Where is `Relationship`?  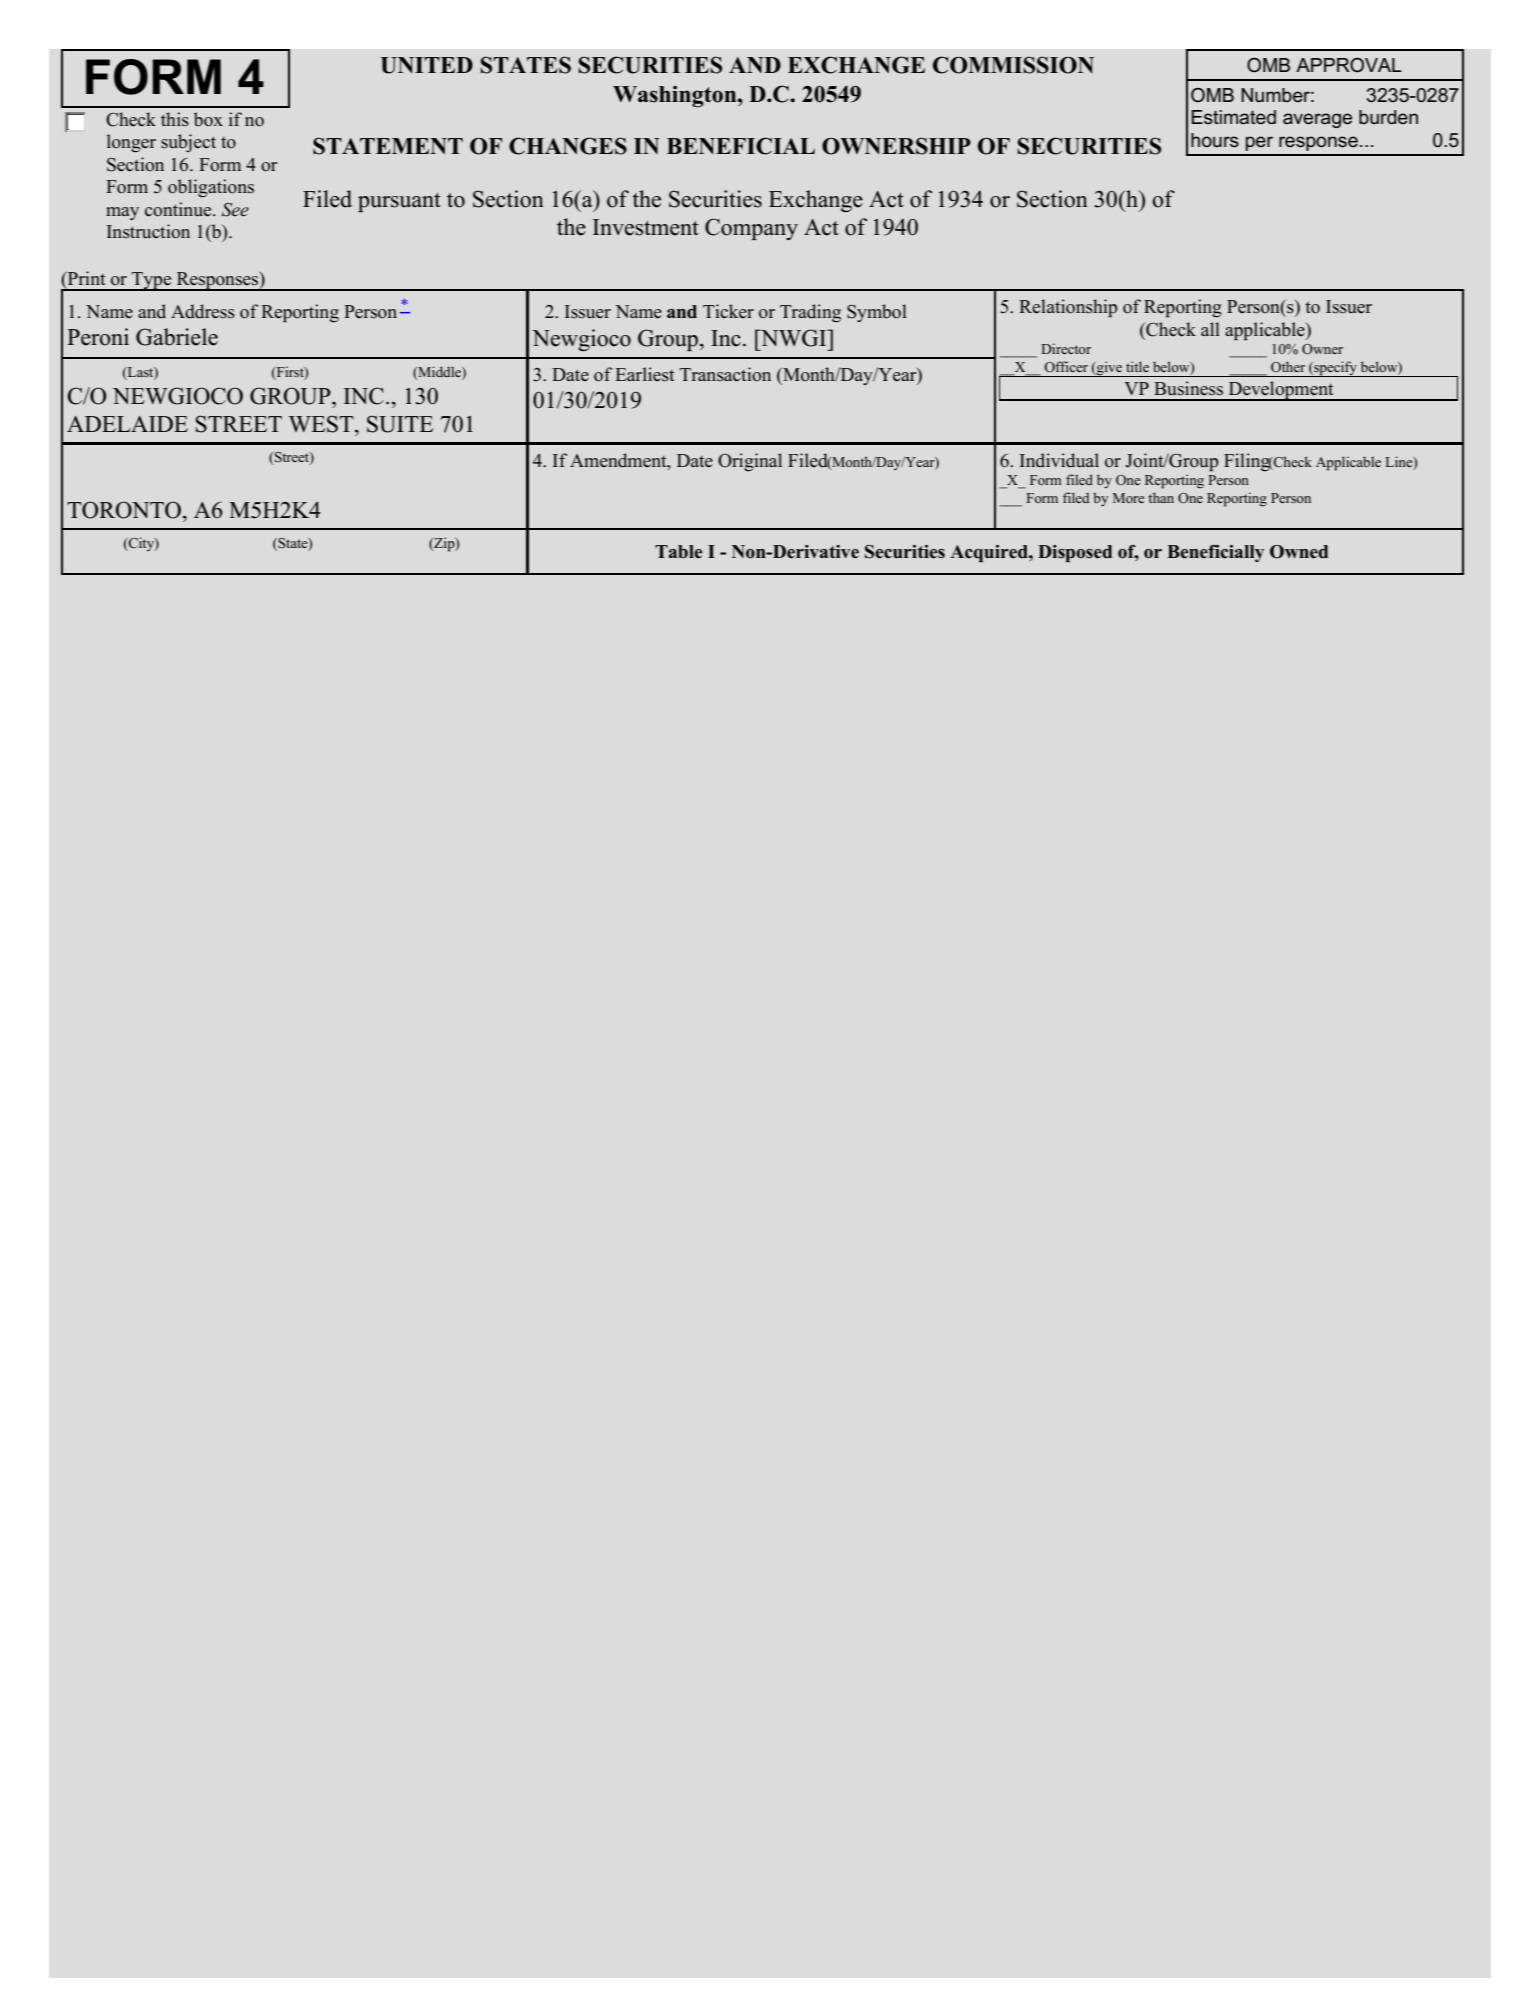
Relationship is located at coordinates (1068, 308).
